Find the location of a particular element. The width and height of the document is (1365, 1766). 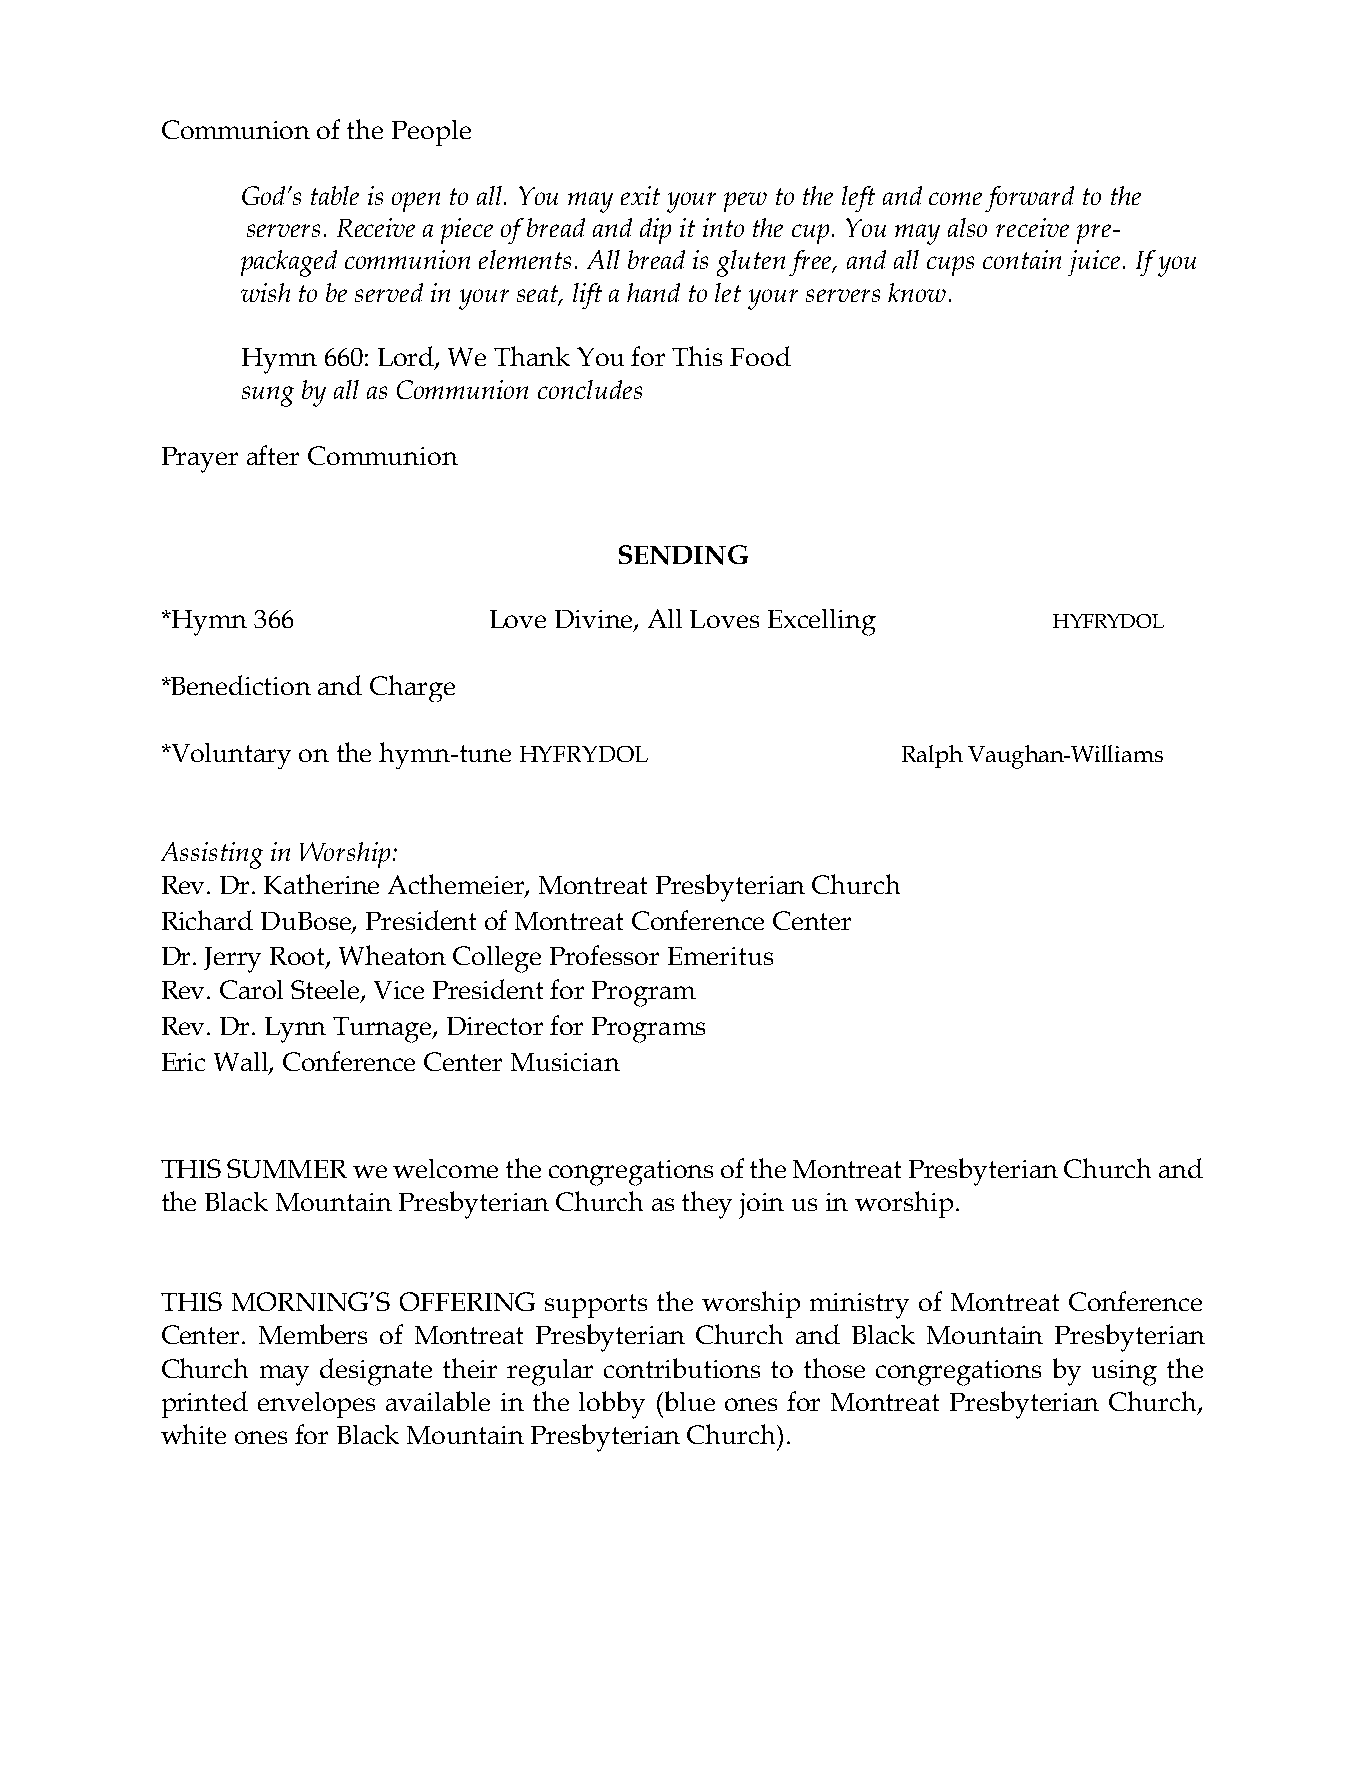

forward is located at coordinates (1029, 199).
